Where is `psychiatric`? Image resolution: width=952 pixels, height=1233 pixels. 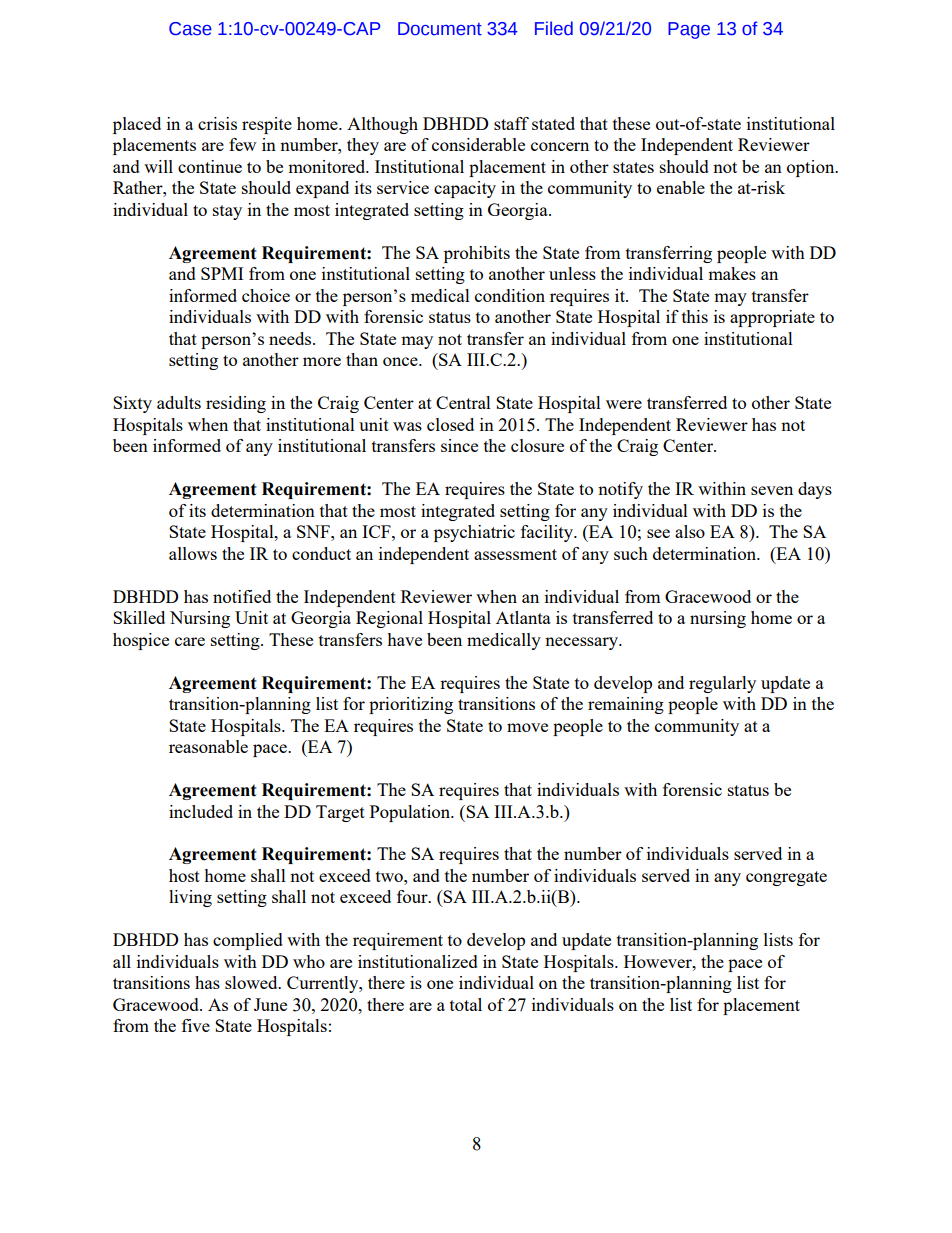 psychiatric is located at coordinates (474, 533).
